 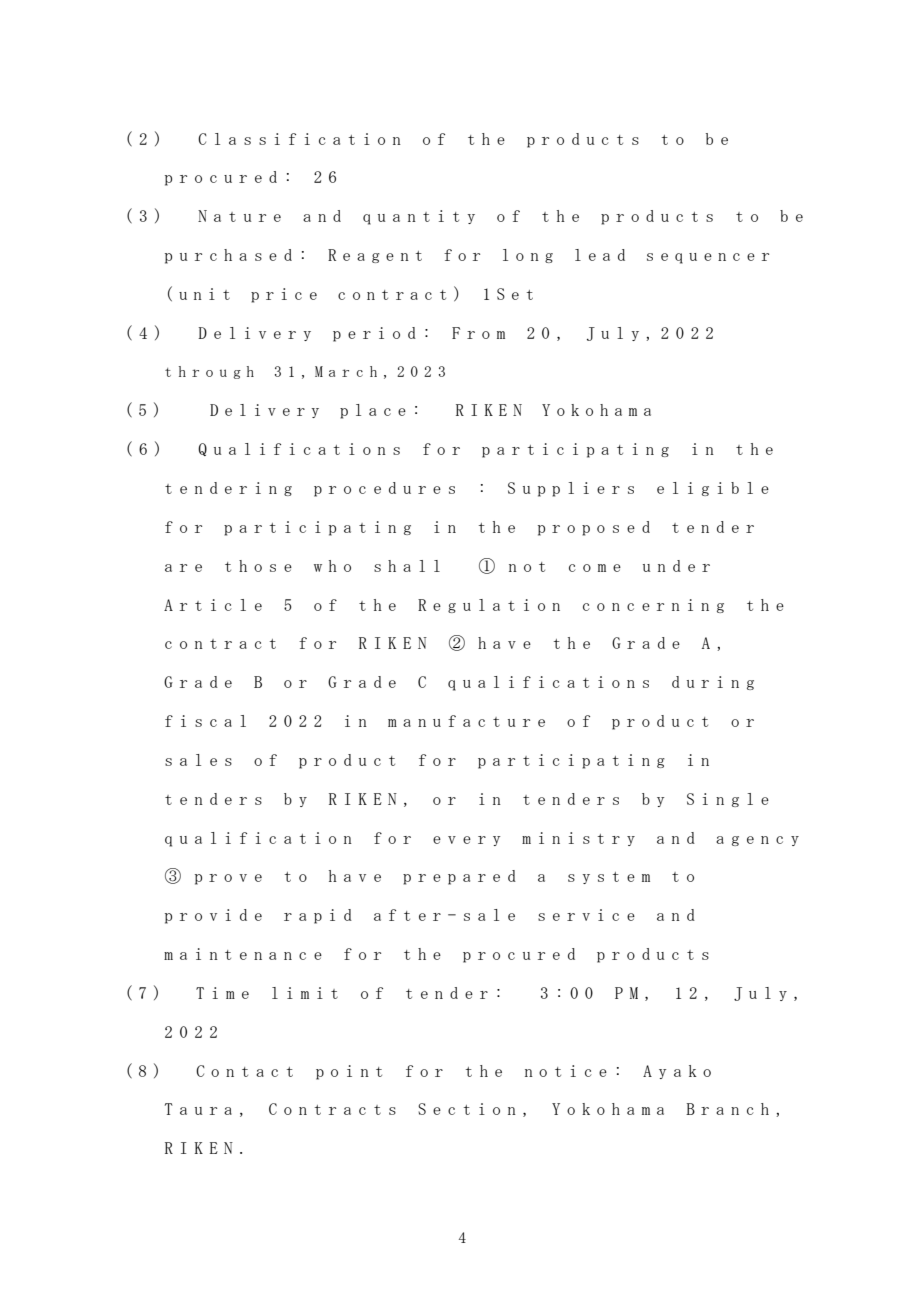 What do you see at coordinates (466, 841) in the document?
I see `every` at bounding box center [466, 841].
